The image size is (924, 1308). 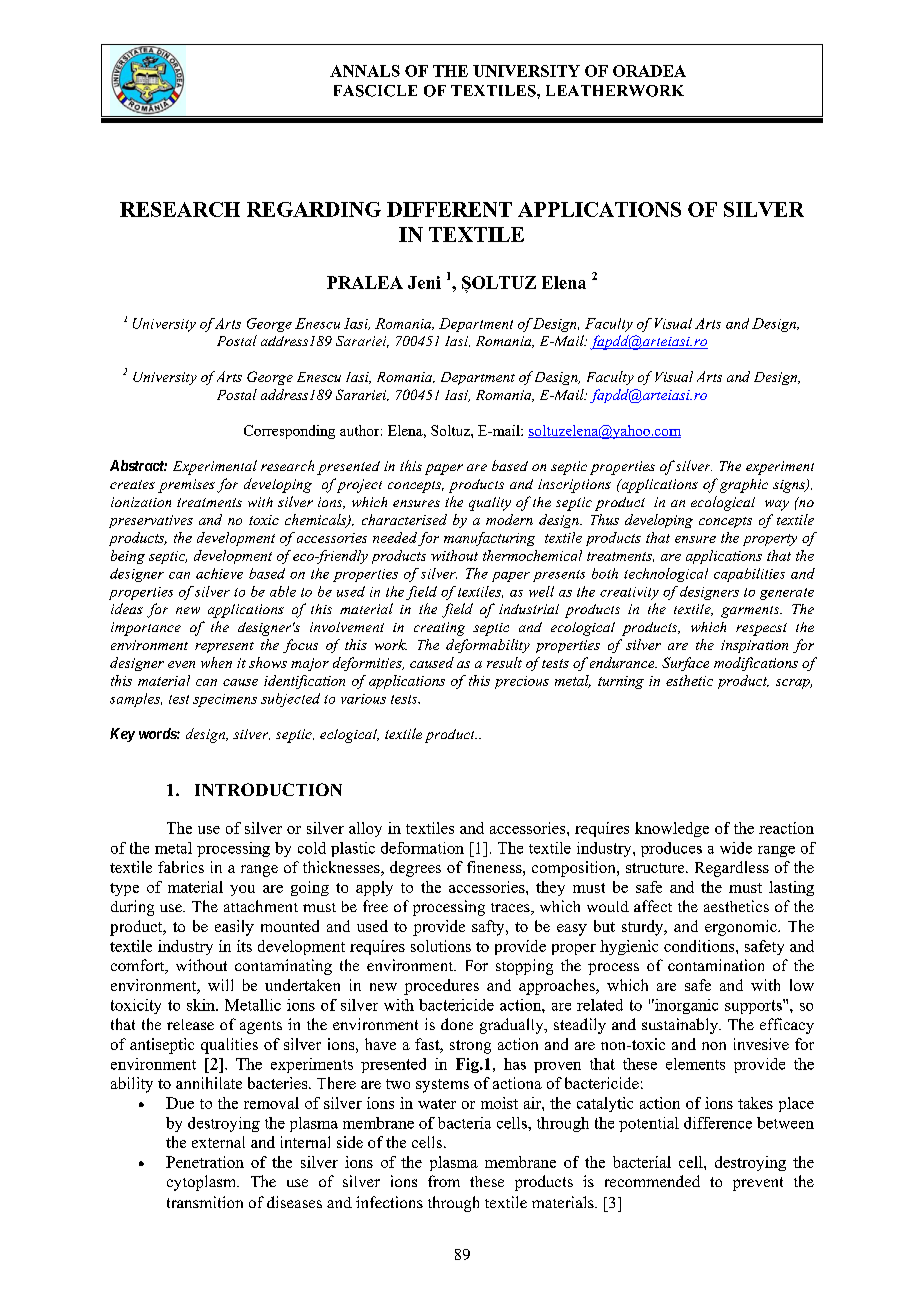 What do you see at coordinates (754, 646) in the image?
I see `inspiration` at bounding box center [754, 646].
